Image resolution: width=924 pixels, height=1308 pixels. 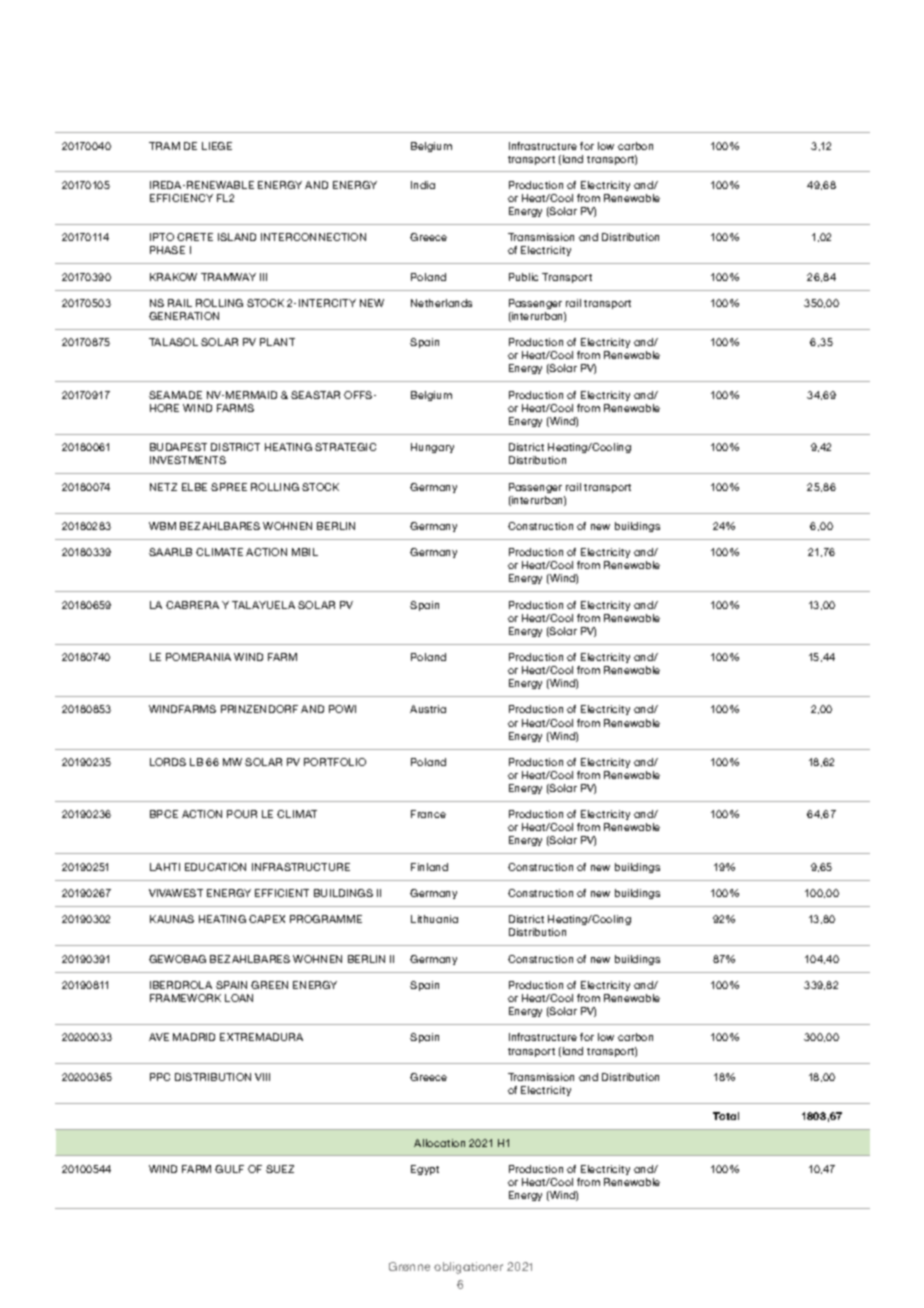 I want to click on India, so click(x=423, y=185).
